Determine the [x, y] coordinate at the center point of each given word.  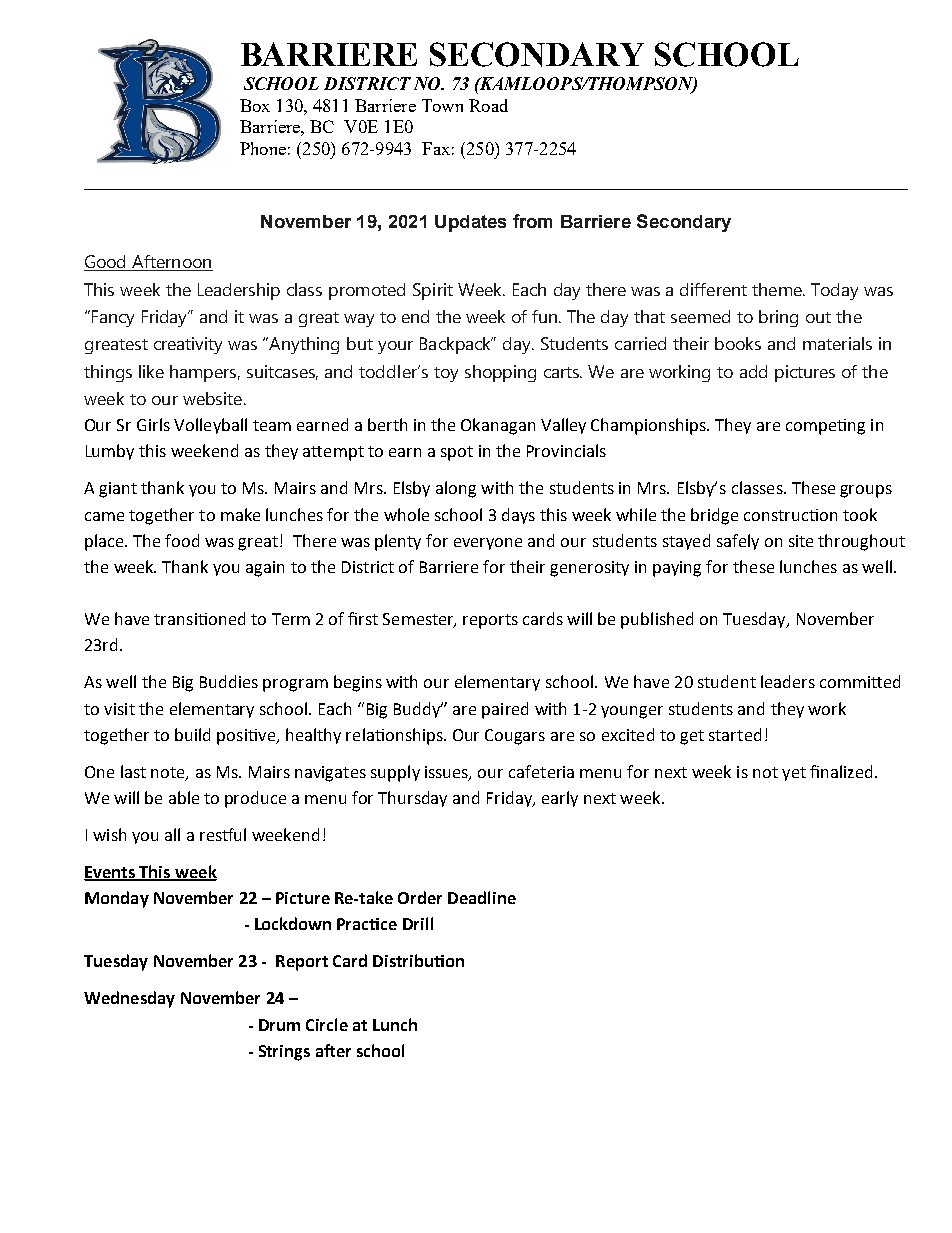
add [753, 371]
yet [794, 774]
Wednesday [129, 999]
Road [488, 105]
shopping [500, 373]
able [184, 797]
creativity [188, 345]
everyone [488, 544]
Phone [263, 148]
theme [778, 289]
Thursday [412, 799]
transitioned [199, 618]
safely [738, 542]
